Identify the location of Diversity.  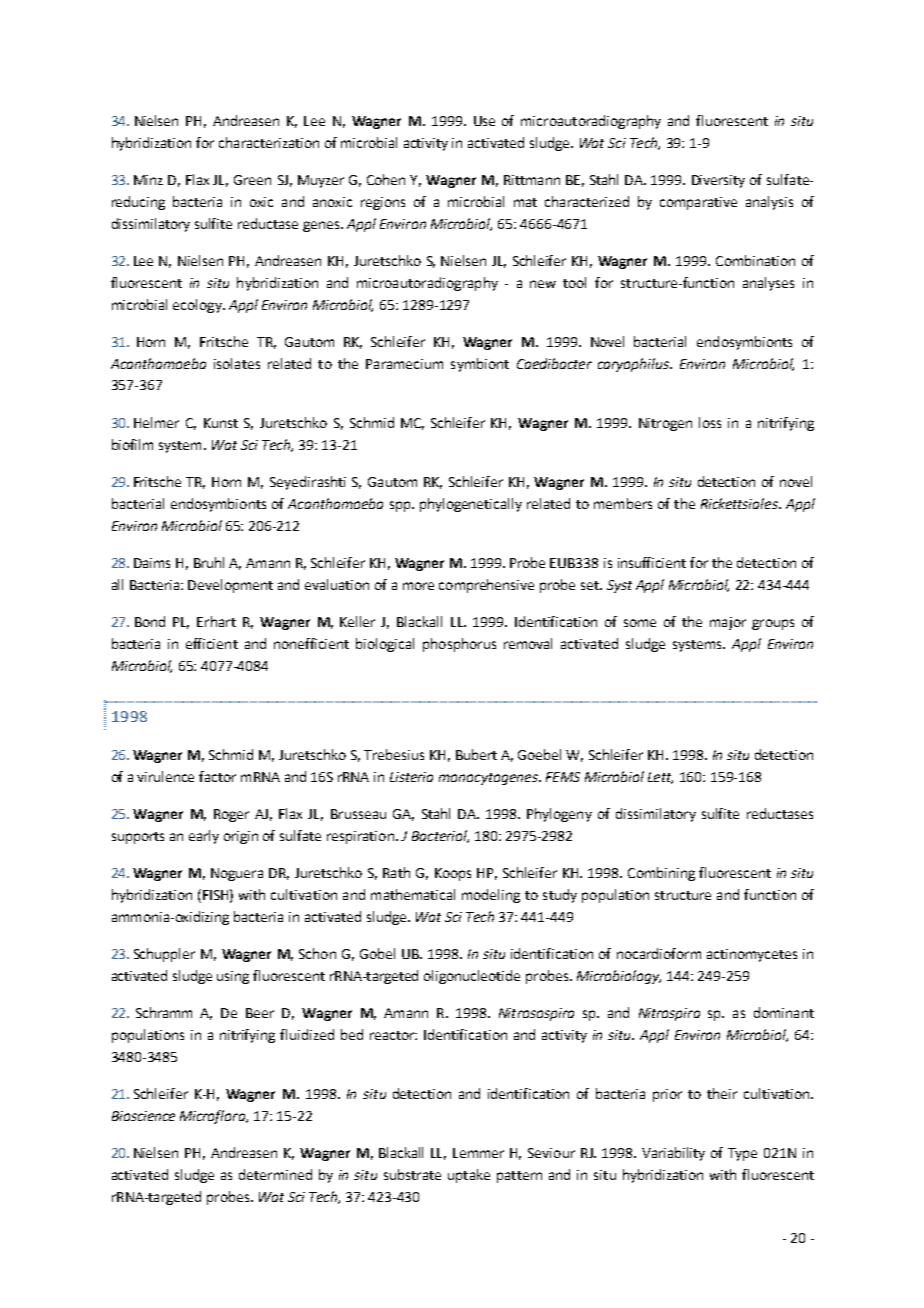
(718, 181).
